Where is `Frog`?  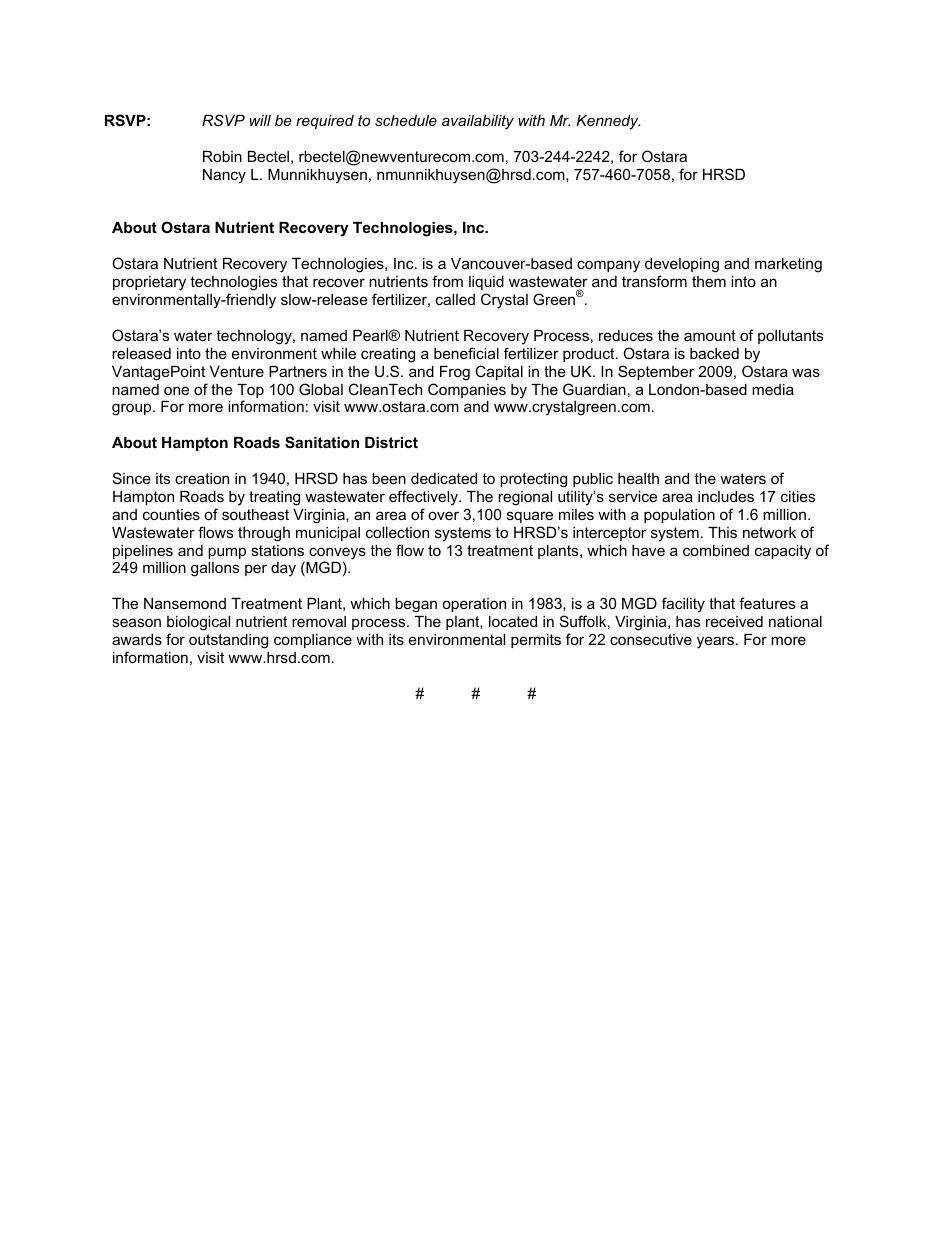 Frog is located at coordinates (455, 373).
